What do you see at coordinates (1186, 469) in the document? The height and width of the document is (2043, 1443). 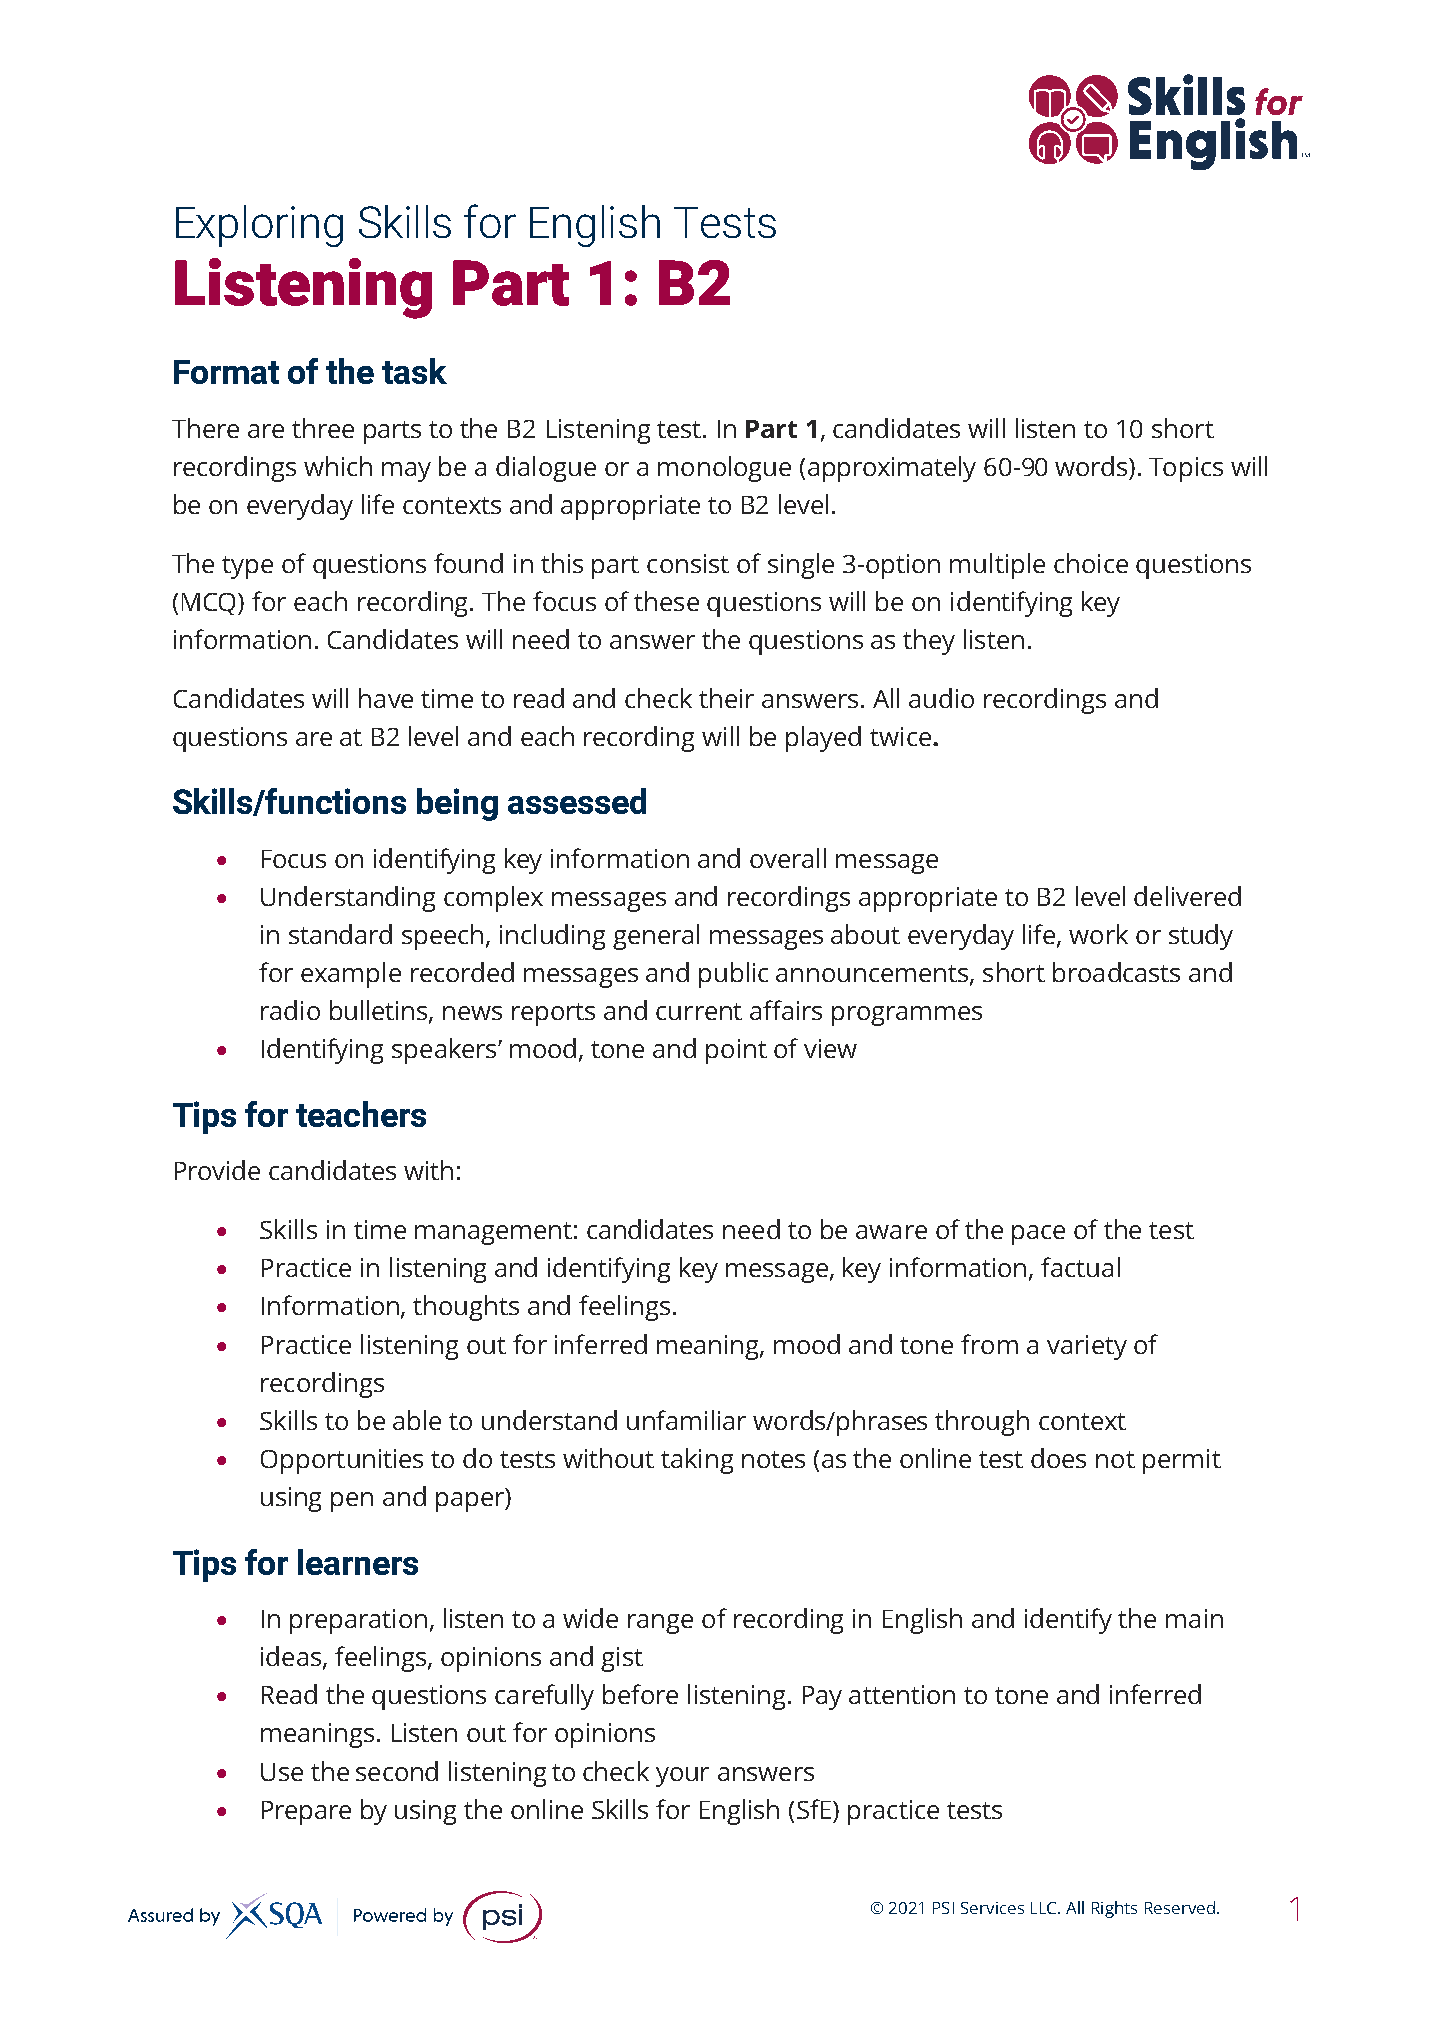 I see `Topics` at bounding box center [1186, 469].
